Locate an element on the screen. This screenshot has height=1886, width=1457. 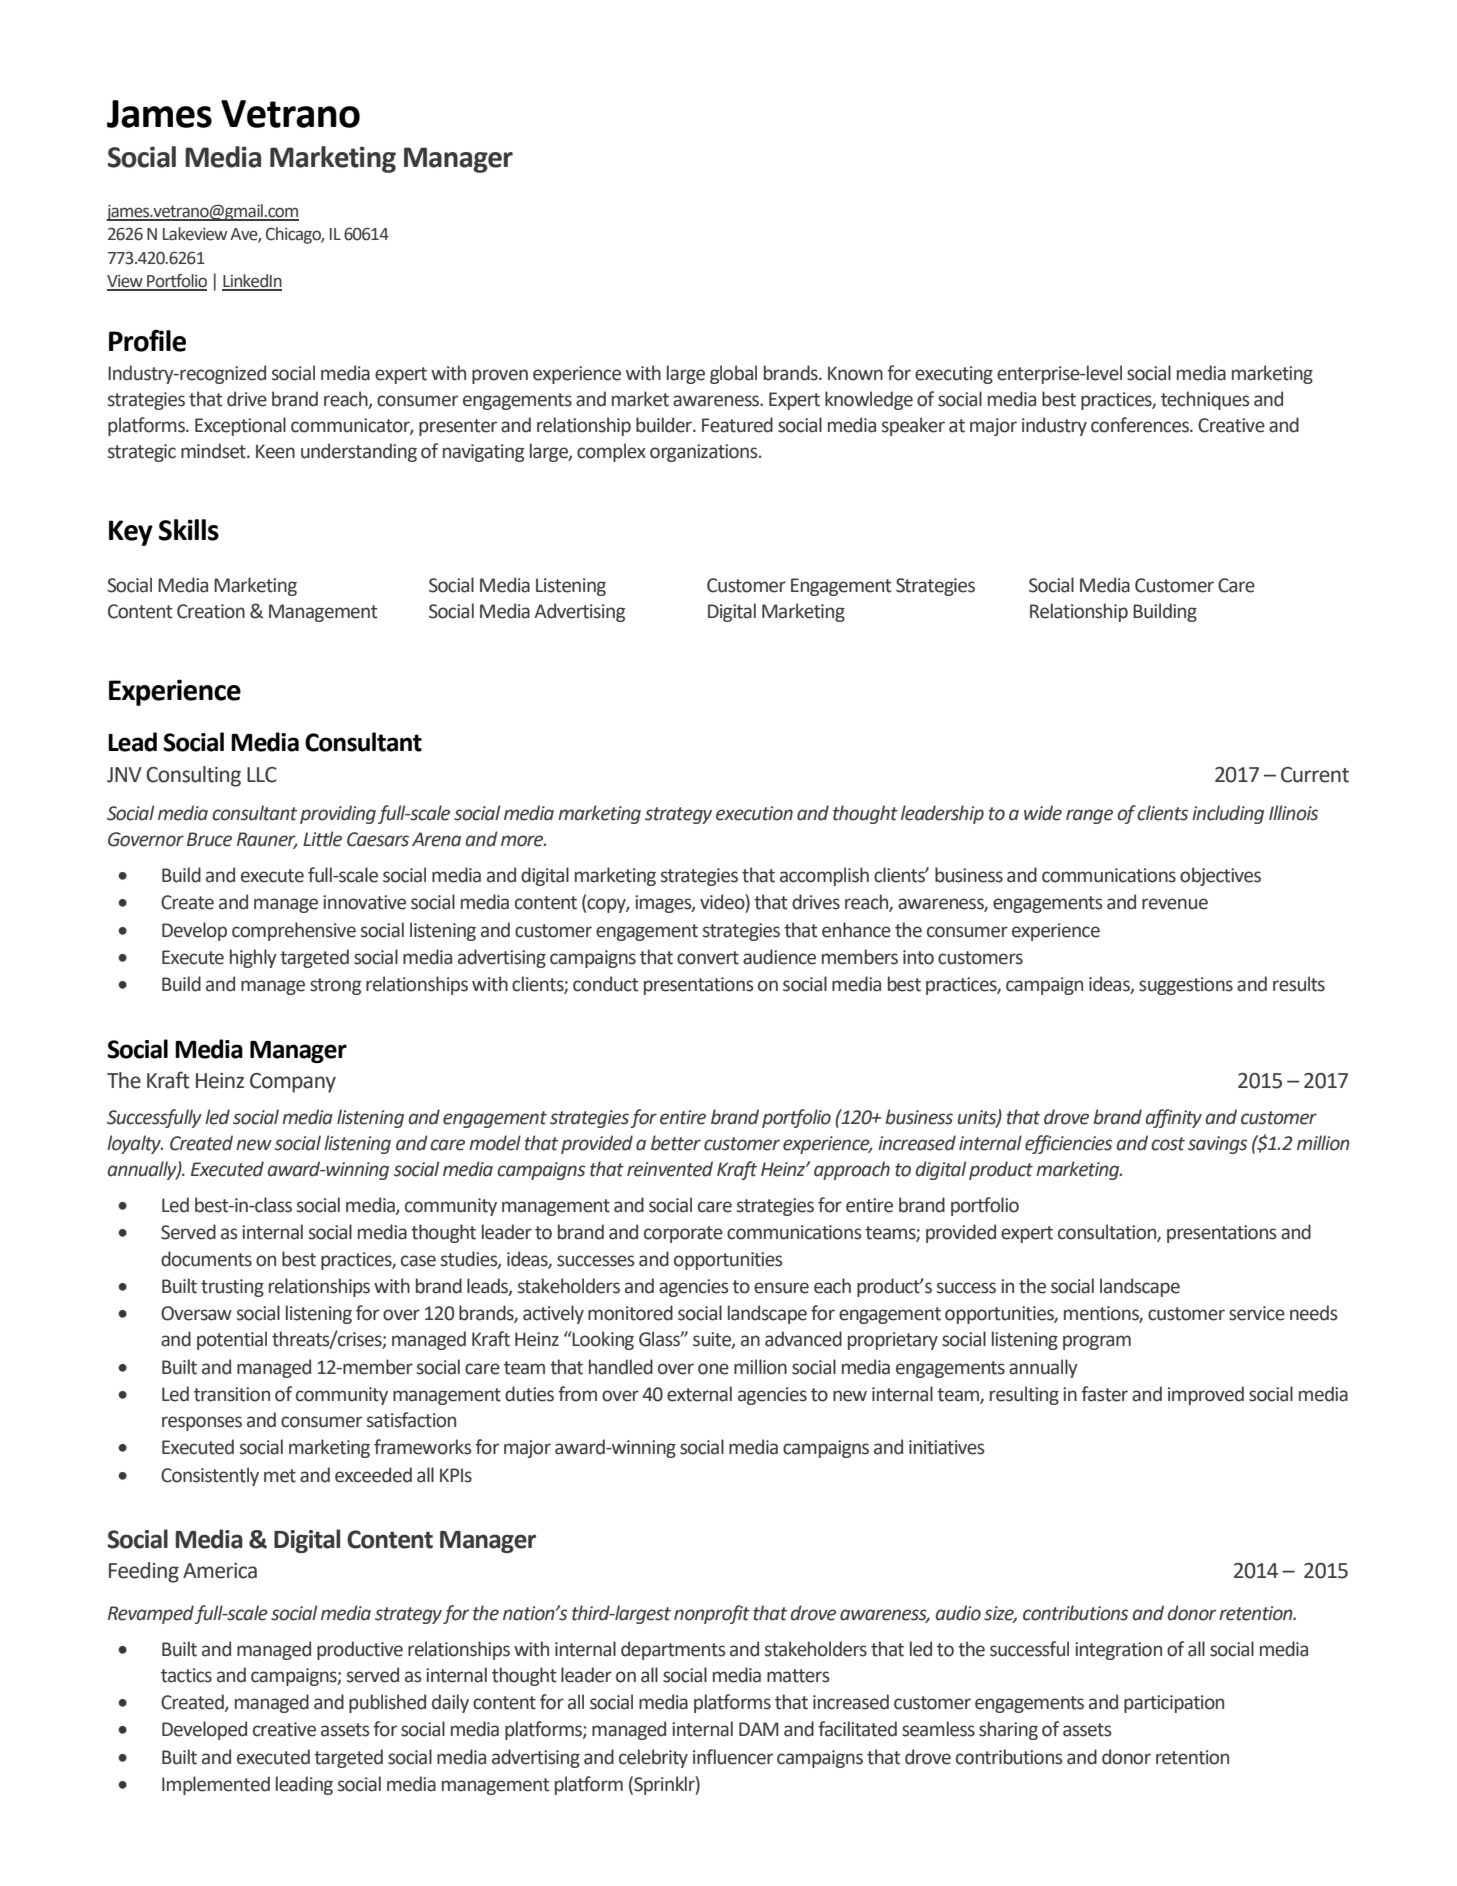
participation is located at coordinates (1174, 1704).
